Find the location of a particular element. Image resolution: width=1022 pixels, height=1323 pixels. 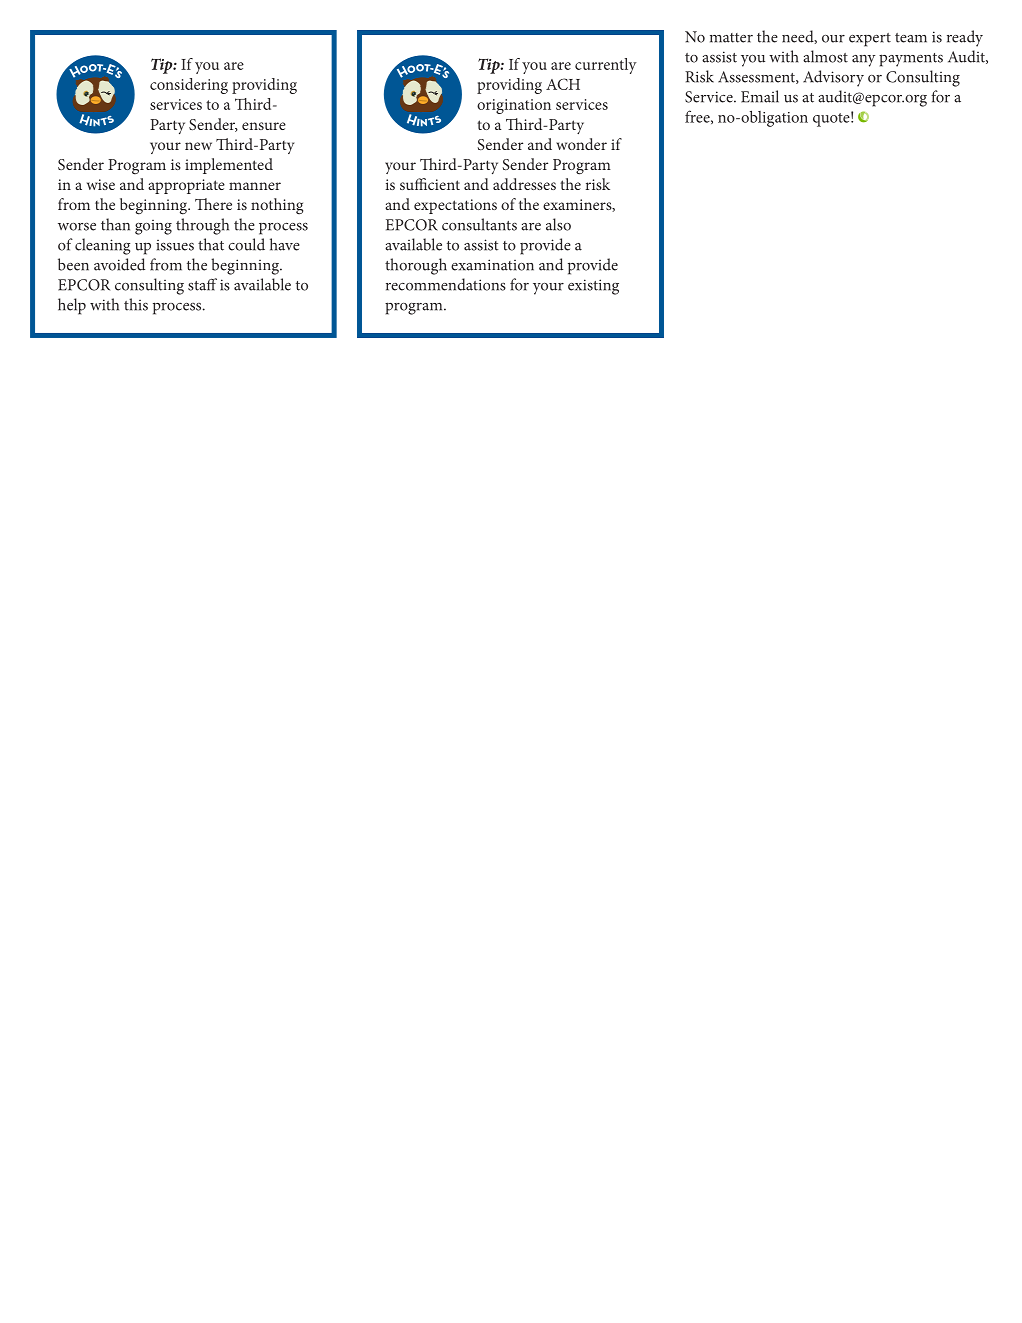

going is located at coordinates (153, 227).
